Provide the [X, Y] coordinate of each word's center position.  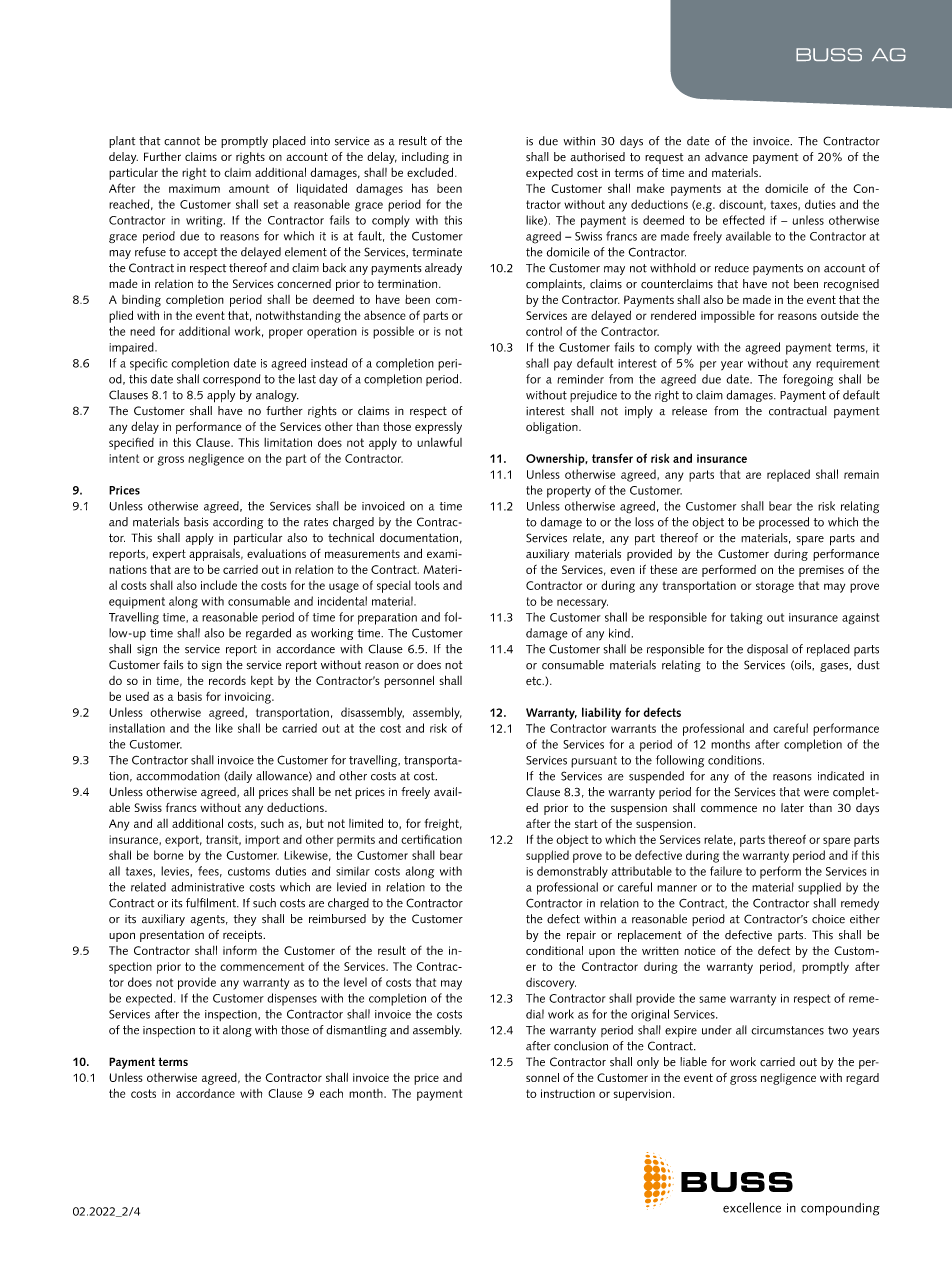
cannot [182, 141]
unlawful [439, 442]
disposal [767, 650]
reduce [732, 268]
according [238, 523]
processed [784, 523]
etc [535, 681]
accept [200, 253]
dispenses [292, 999]
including [425, 158]
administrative [207, 887]
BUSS [829, 54]
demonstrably [572, 872]
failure [726, 871]
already [443, 269]
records [227, 680]
